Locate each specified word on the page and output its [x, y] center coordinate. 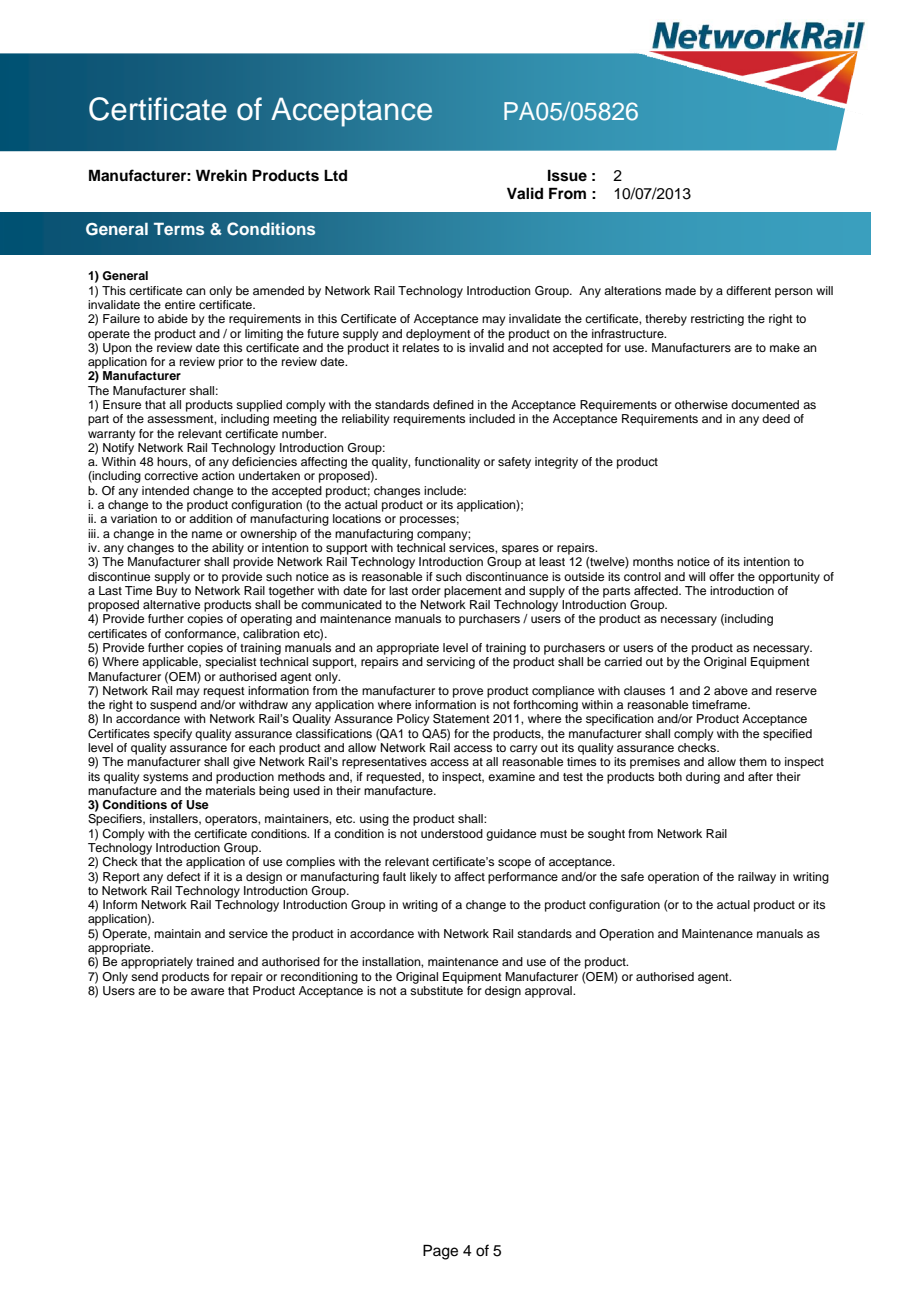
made [680, 290]
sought [606, 835]
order [426, 590]
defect [184, 876]
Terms [179, 229]
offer [721, 576]
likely [423, 878]
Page [440, 1252]
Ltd [335, 175]
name [207, 534]
